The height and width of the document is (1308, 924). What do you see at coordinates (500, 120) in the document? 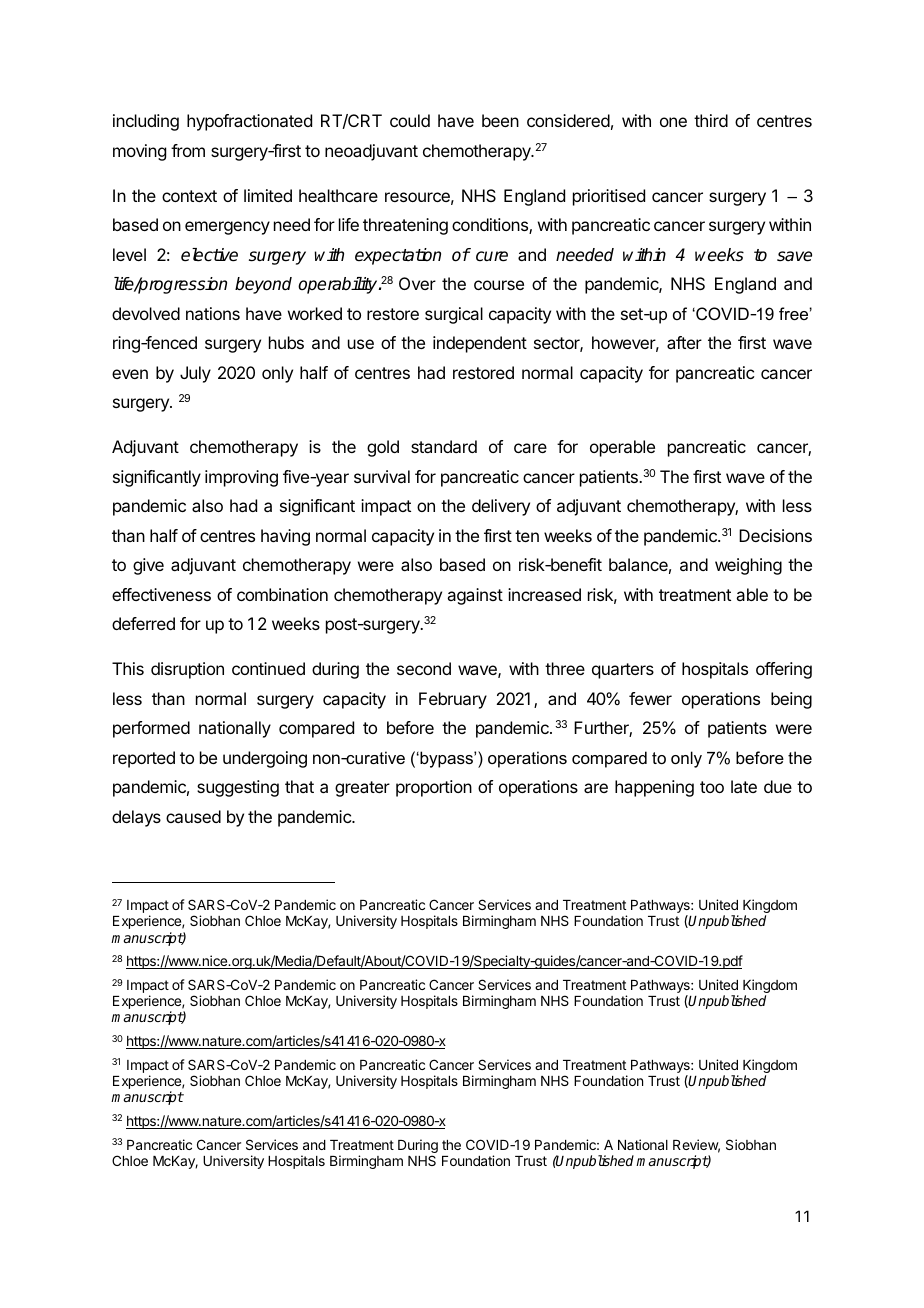
I see `been` at bounding box center [500, 120].
